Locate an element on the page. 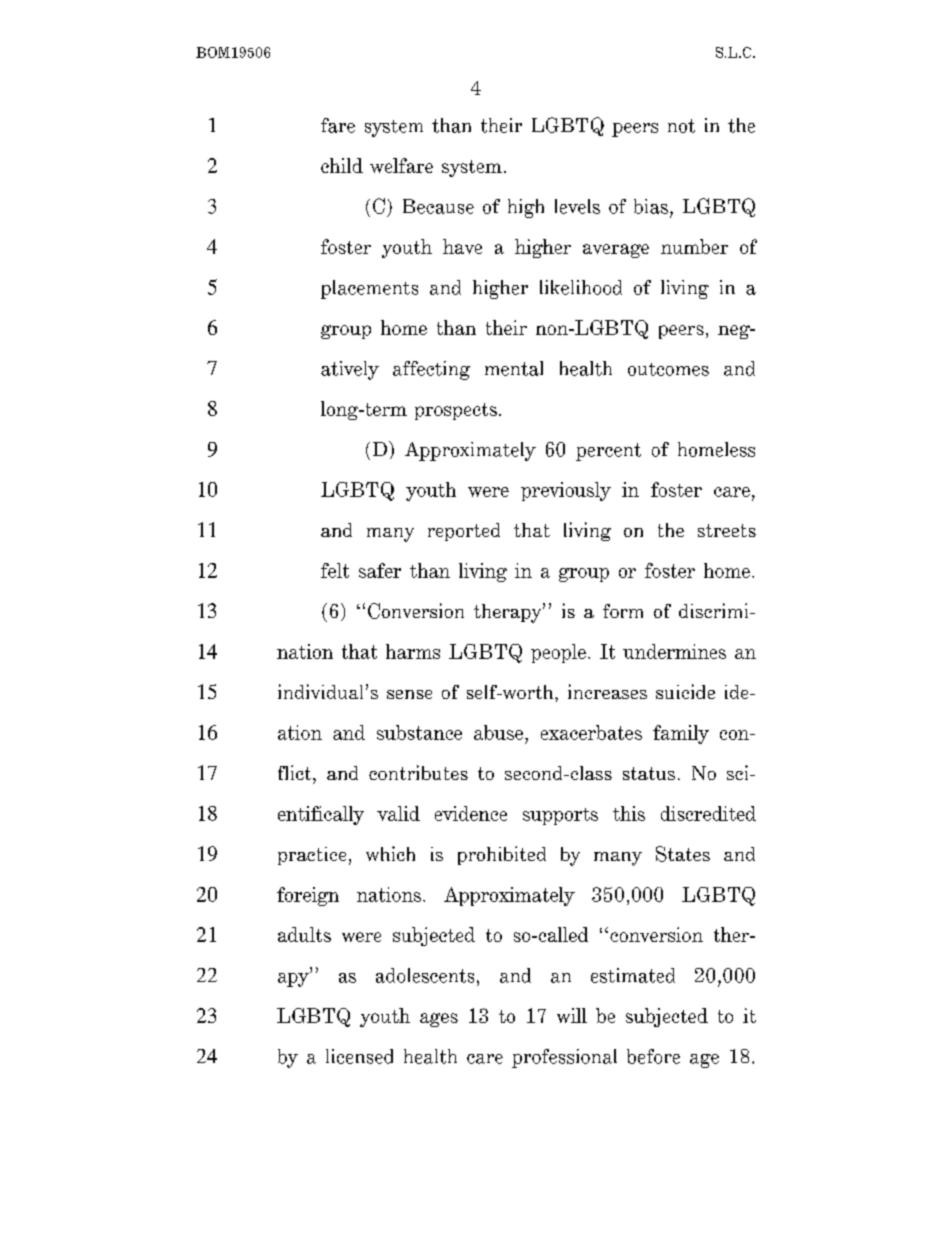  previously is located at coordinates (566, 491).
